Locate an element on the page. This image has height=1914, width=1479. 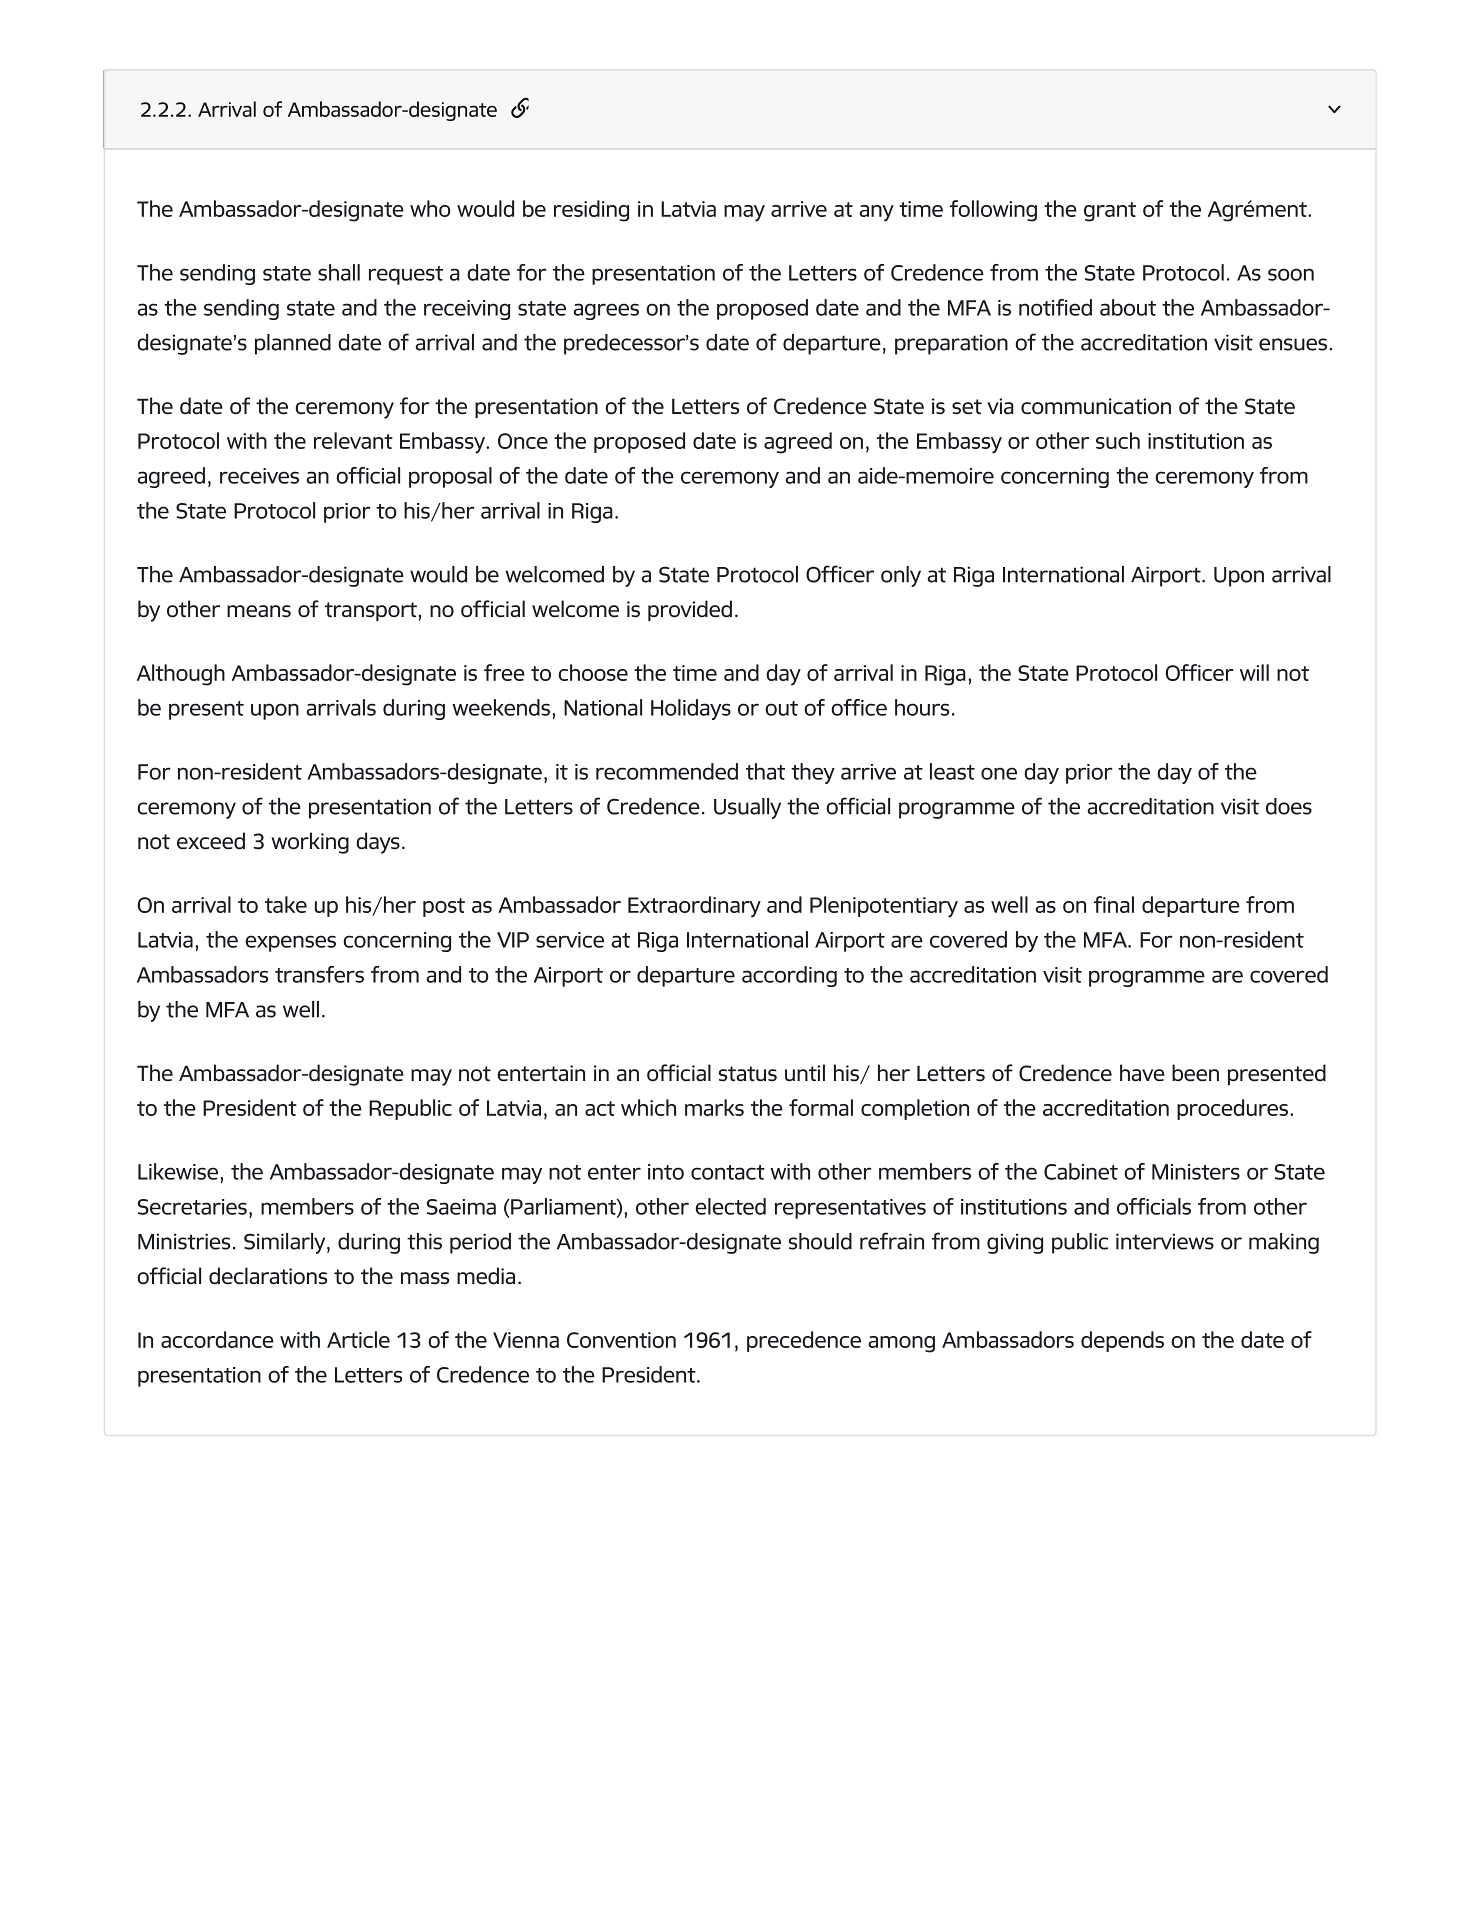
depends is located at coordinates (1122, 1341).
